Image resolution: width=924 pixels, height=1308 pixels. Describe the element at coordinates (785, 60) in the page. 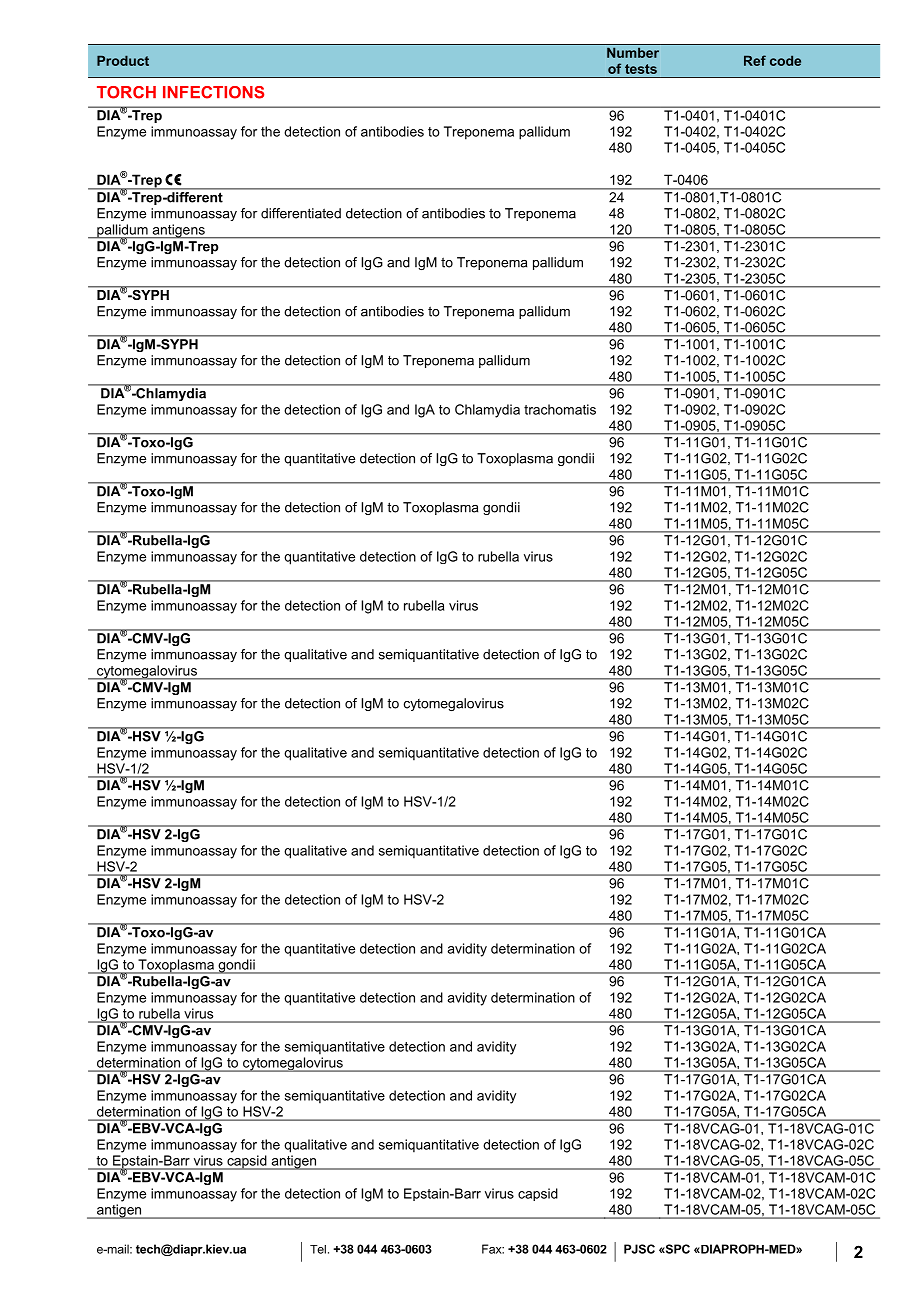

I see `code` at that location.
